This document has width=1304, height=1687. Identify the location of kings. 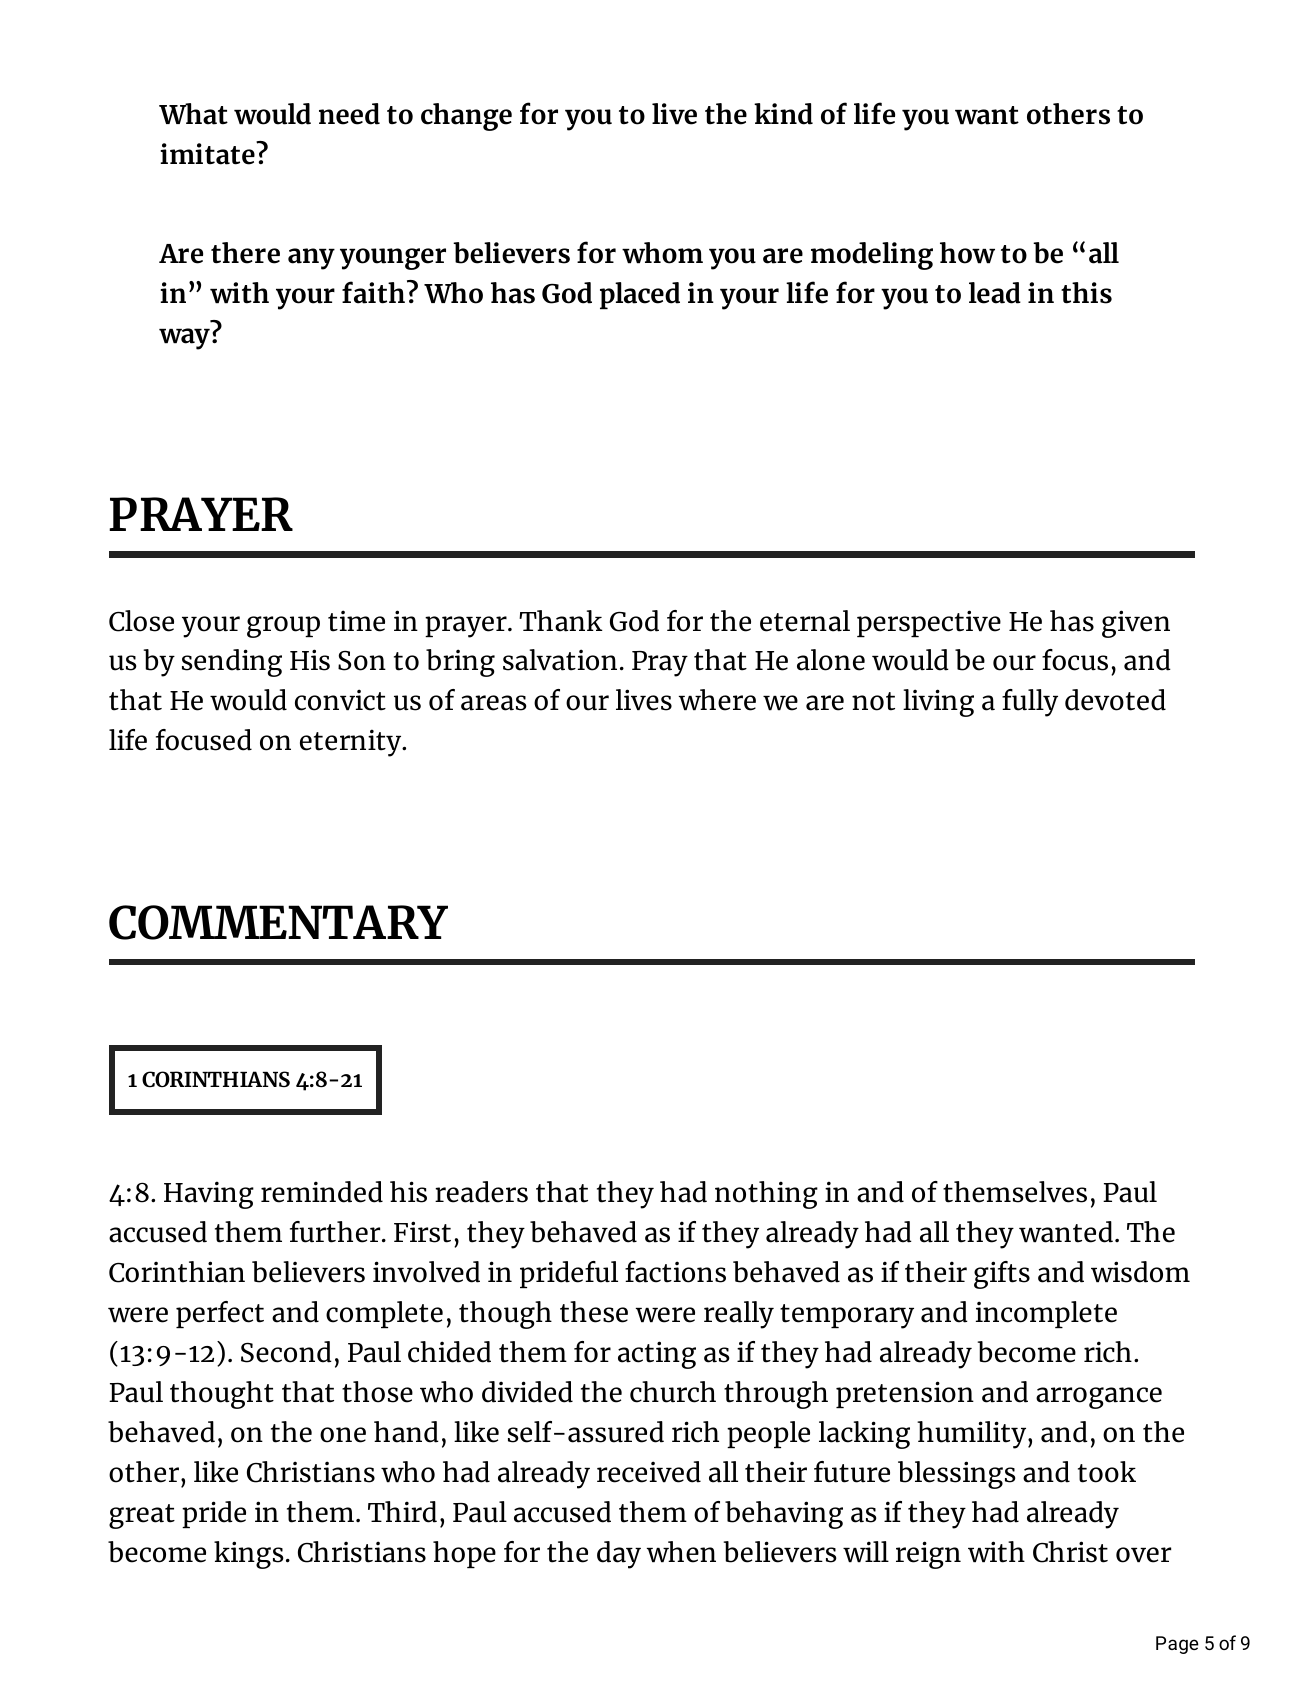
(249, 1555).
